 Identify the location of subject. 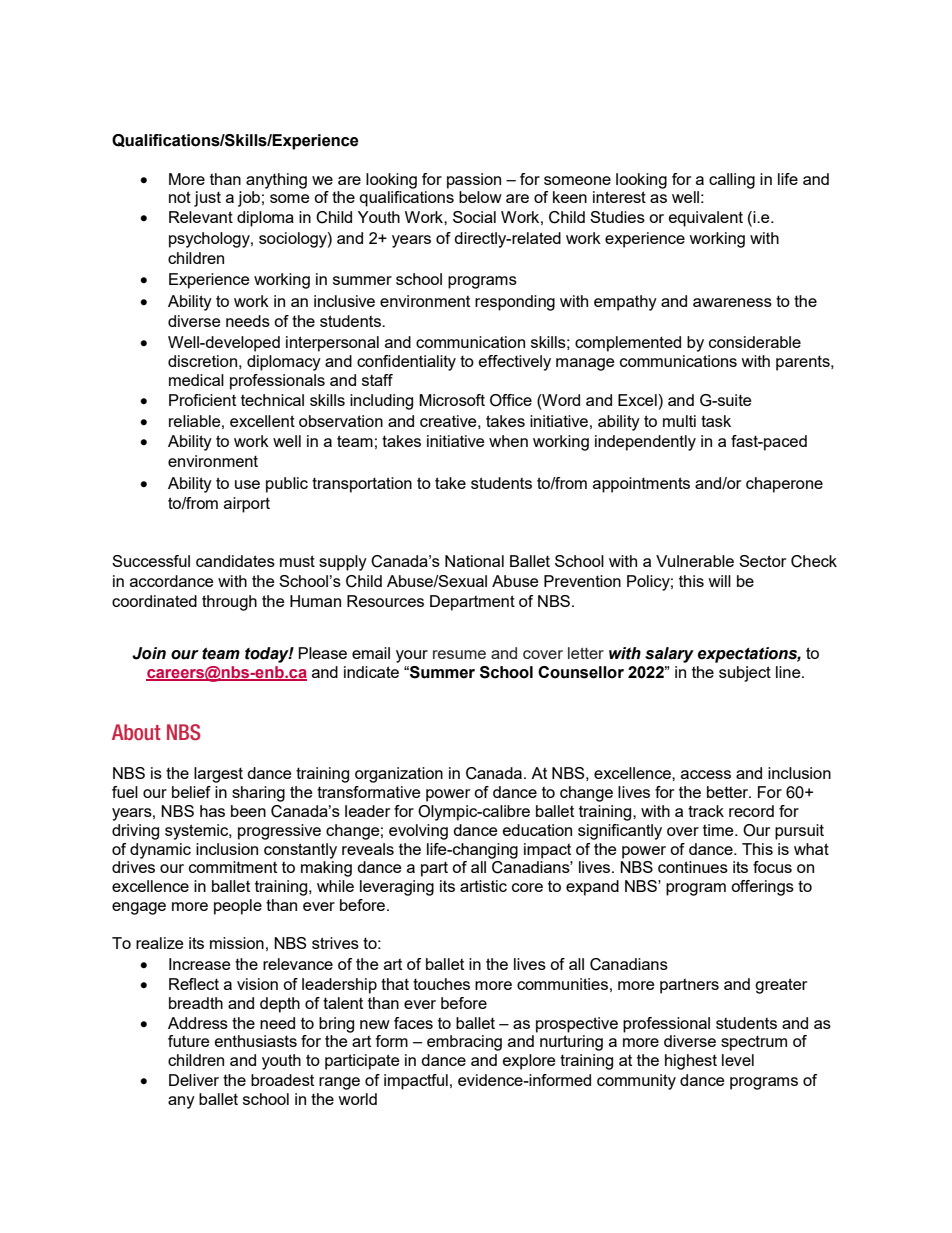
(745, 674).
